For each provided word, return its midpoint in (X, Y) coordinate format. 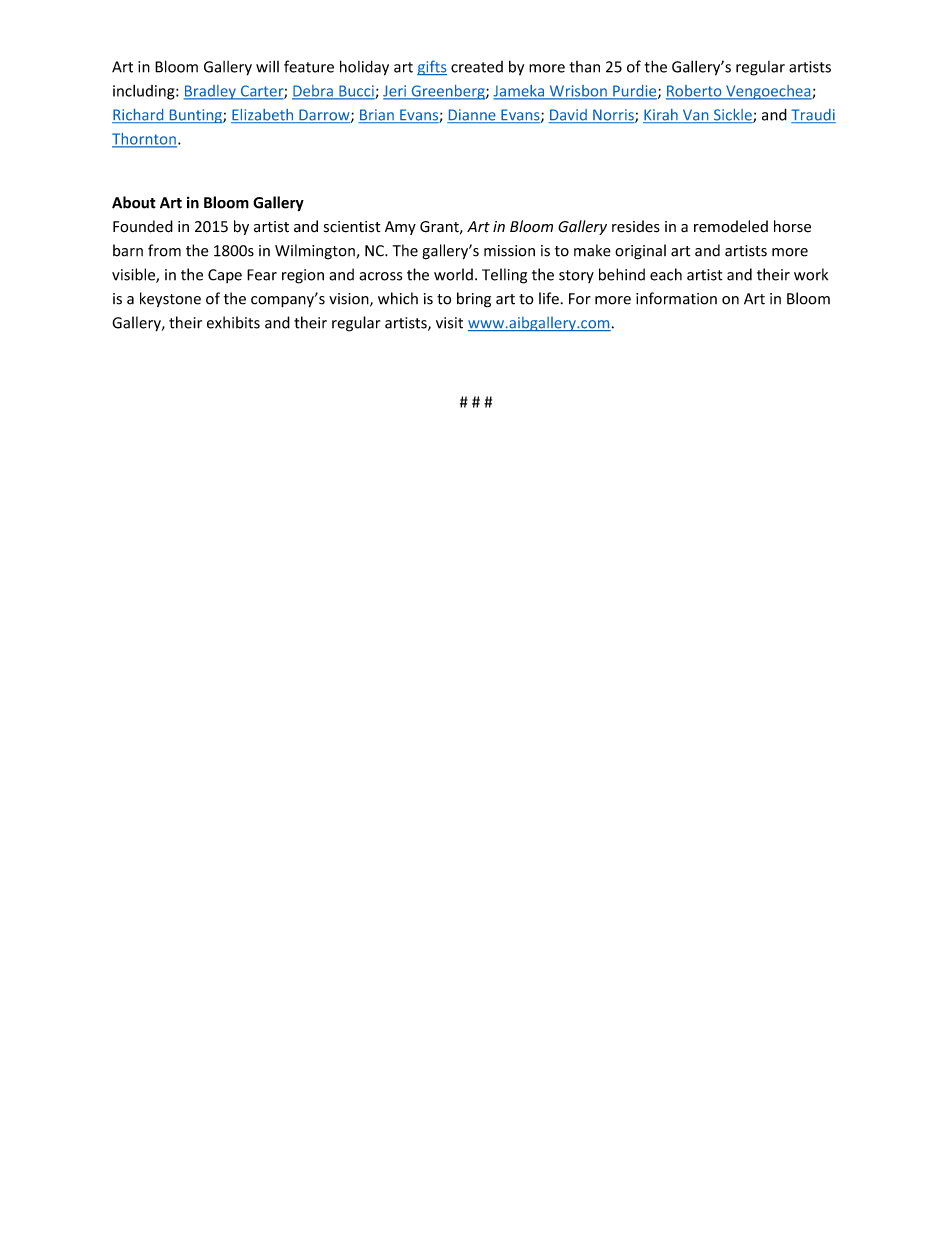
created (477, 67)
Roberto (695, 92)
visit (449, 323)
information (676, 298)
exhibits (233, 322)
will (267, 66)
